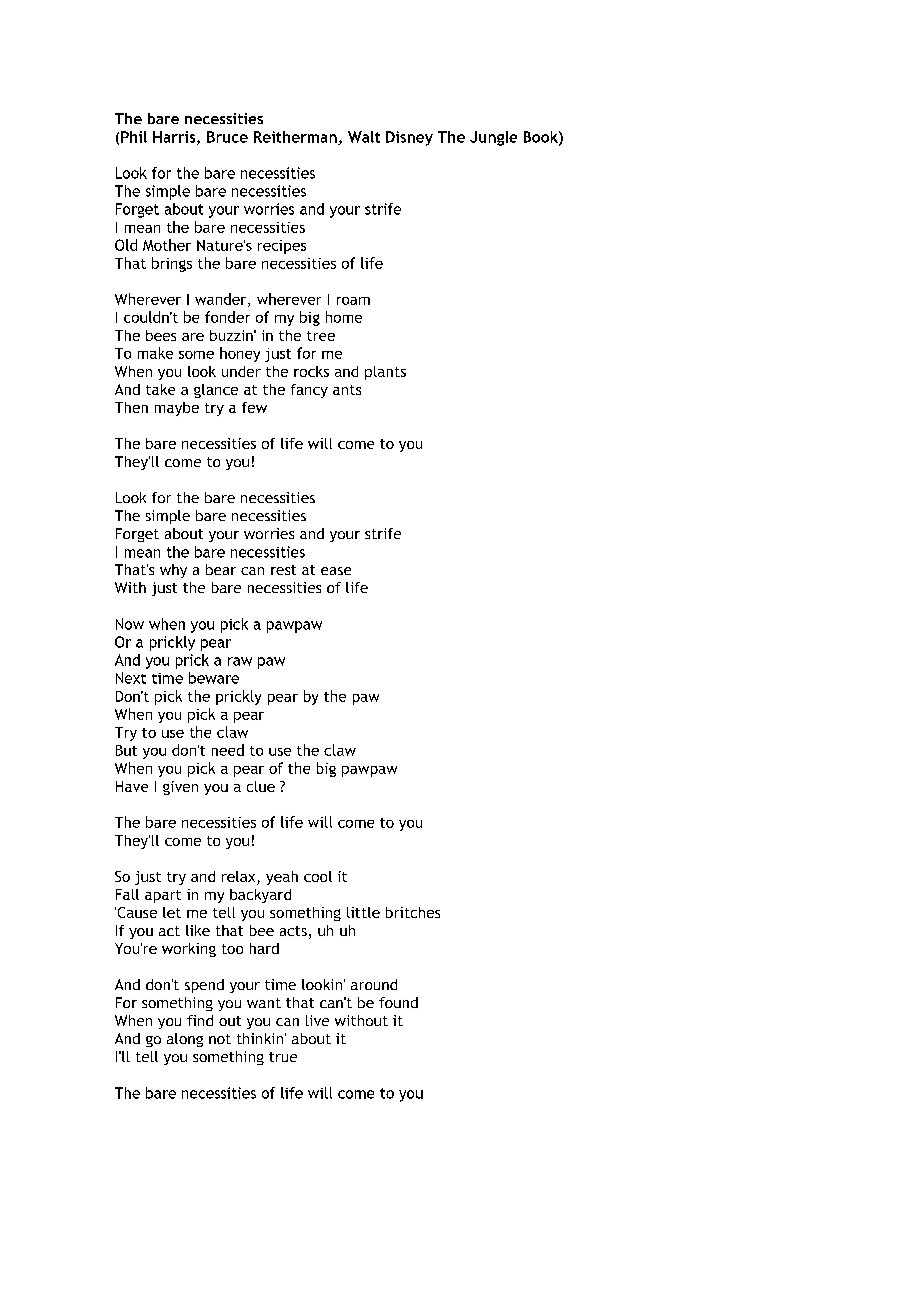  Describe the element at coordinates (185, 1040) in the screenshot. I see `along` at that location.
